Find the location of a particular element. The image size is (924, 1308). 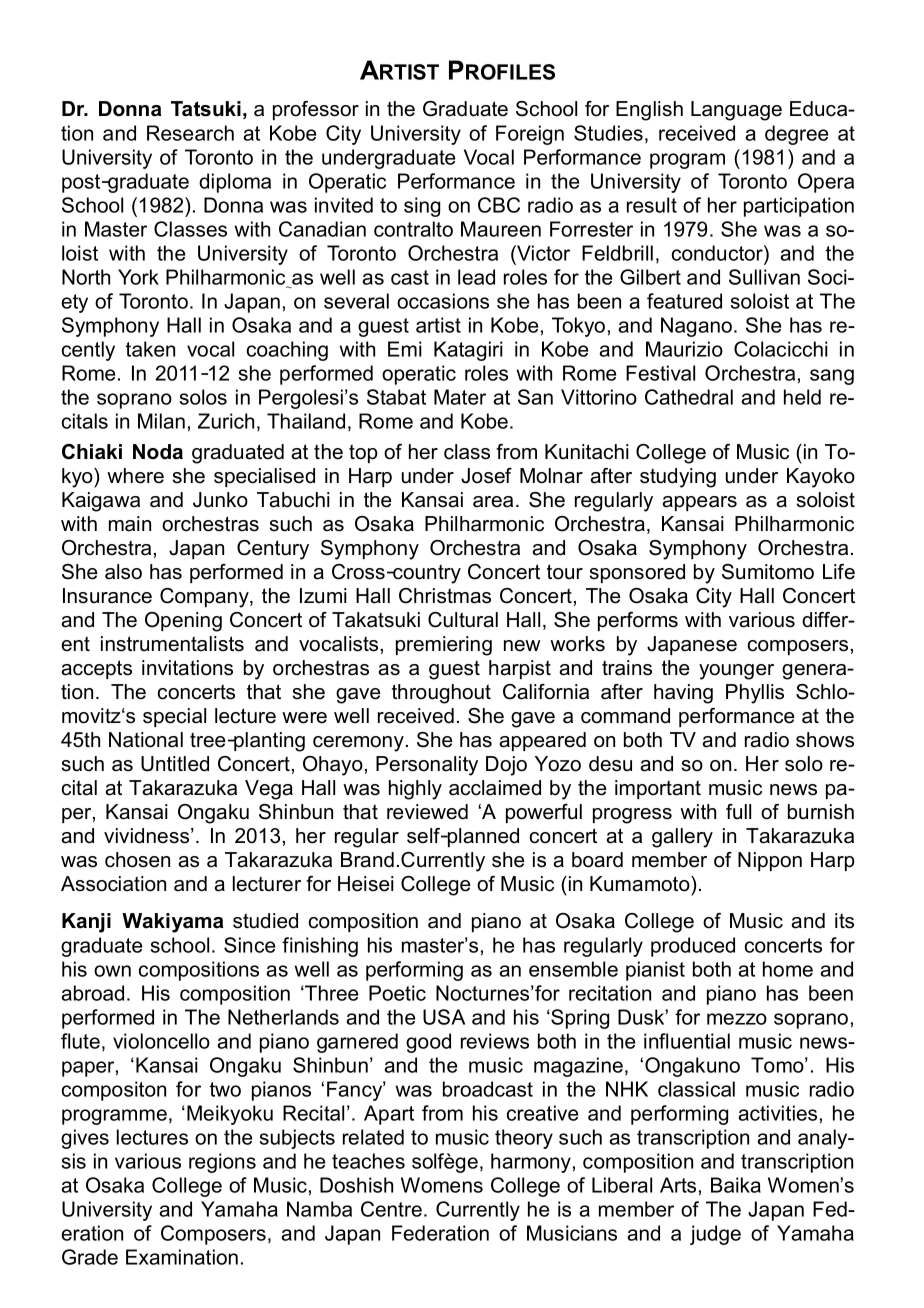

Foreign is located at coordinates (530, 135).
